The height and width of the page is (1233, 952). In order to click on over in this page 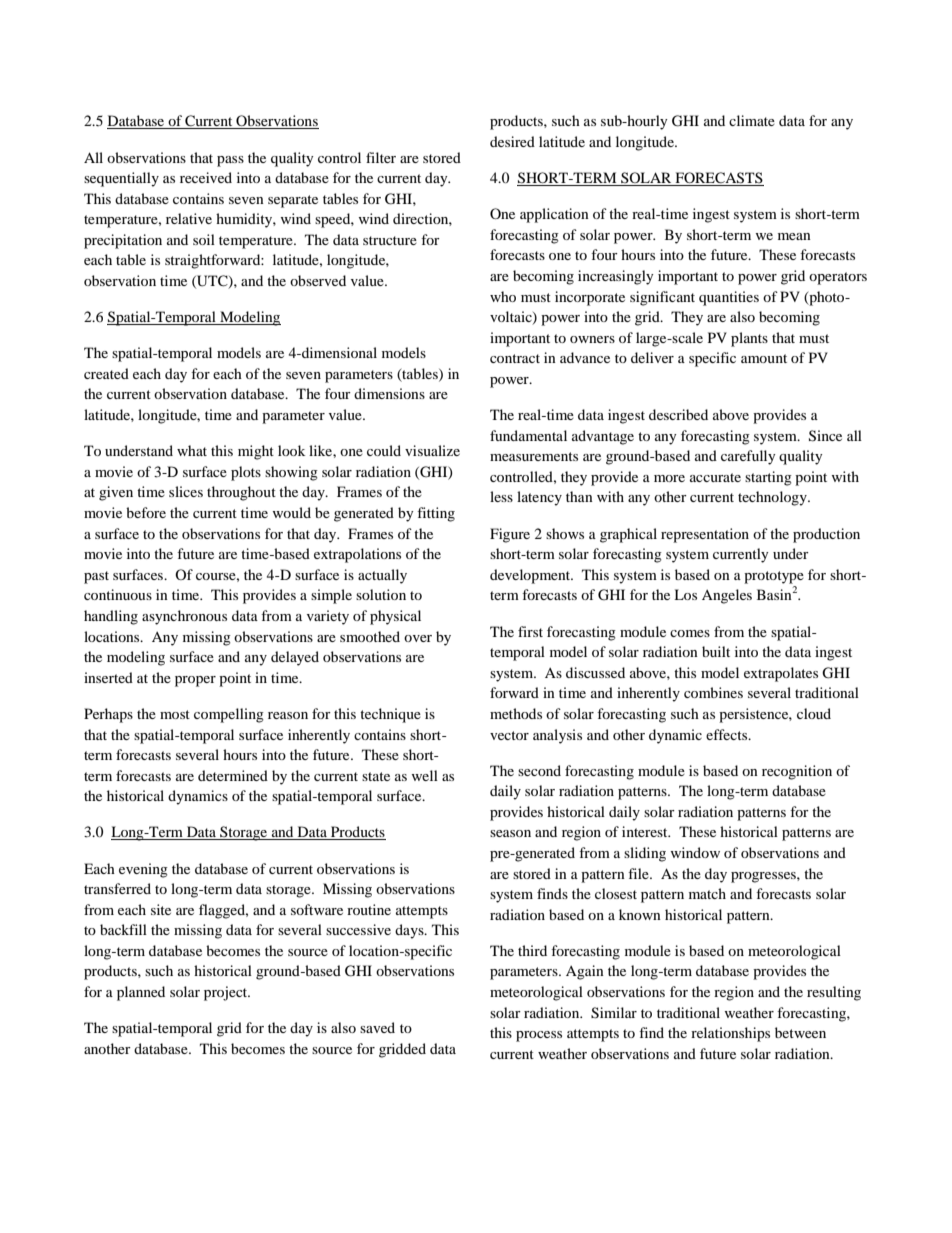, I will do `click(418, 638)`.
